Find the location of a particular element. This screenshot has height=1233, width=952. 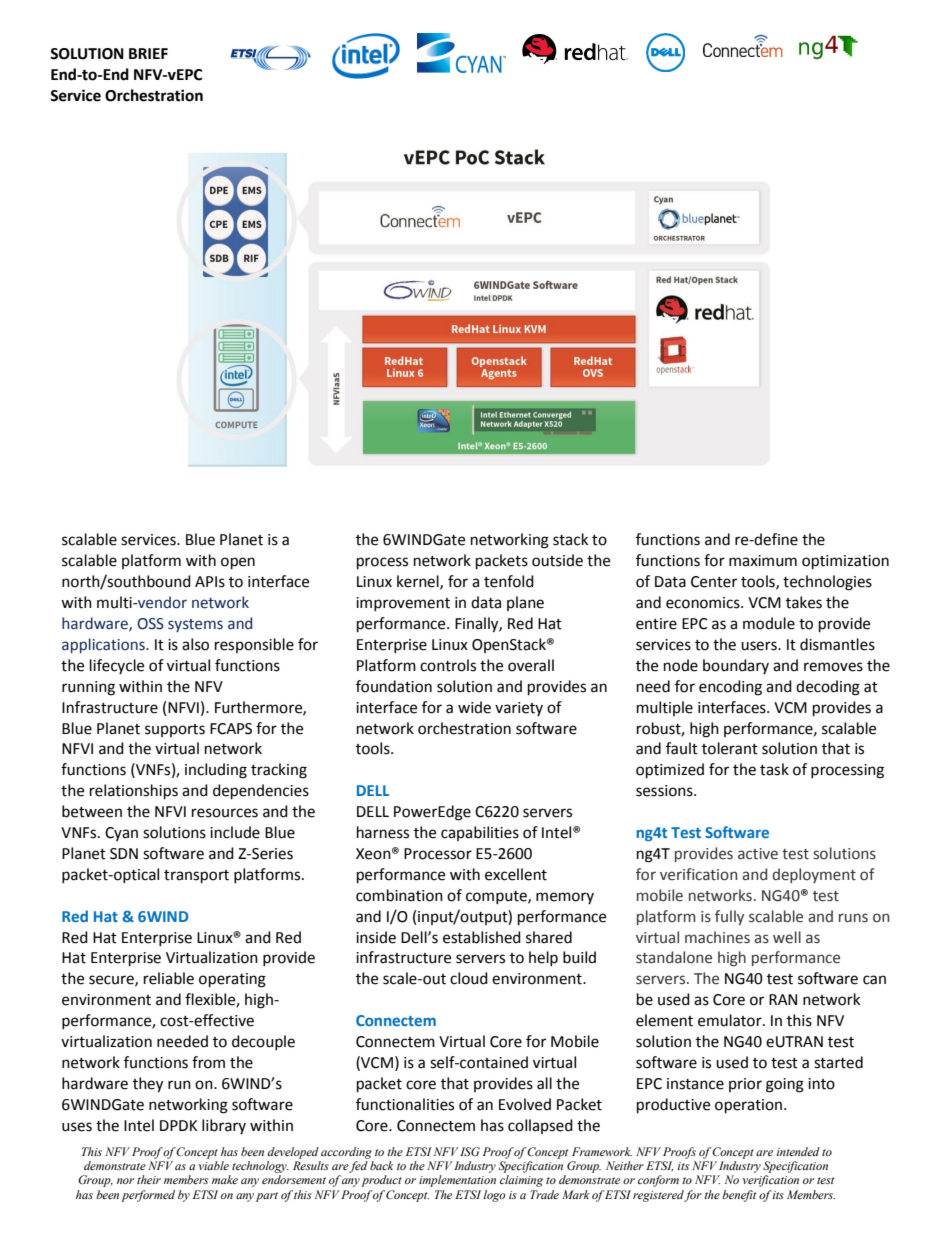

controls is located at coordinates (448, 665).
